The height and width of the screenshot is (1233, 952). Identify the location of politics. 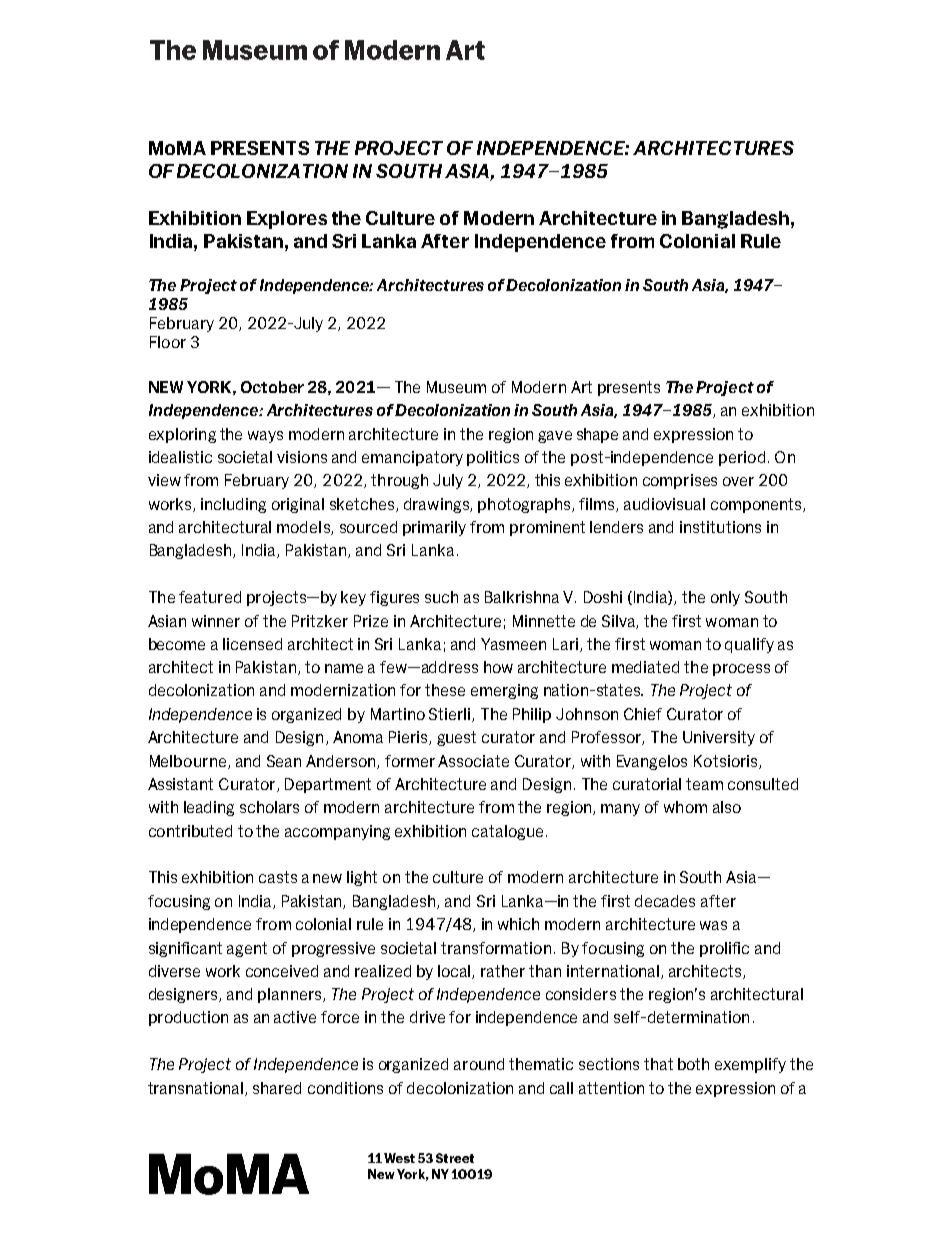
(493, 458).
